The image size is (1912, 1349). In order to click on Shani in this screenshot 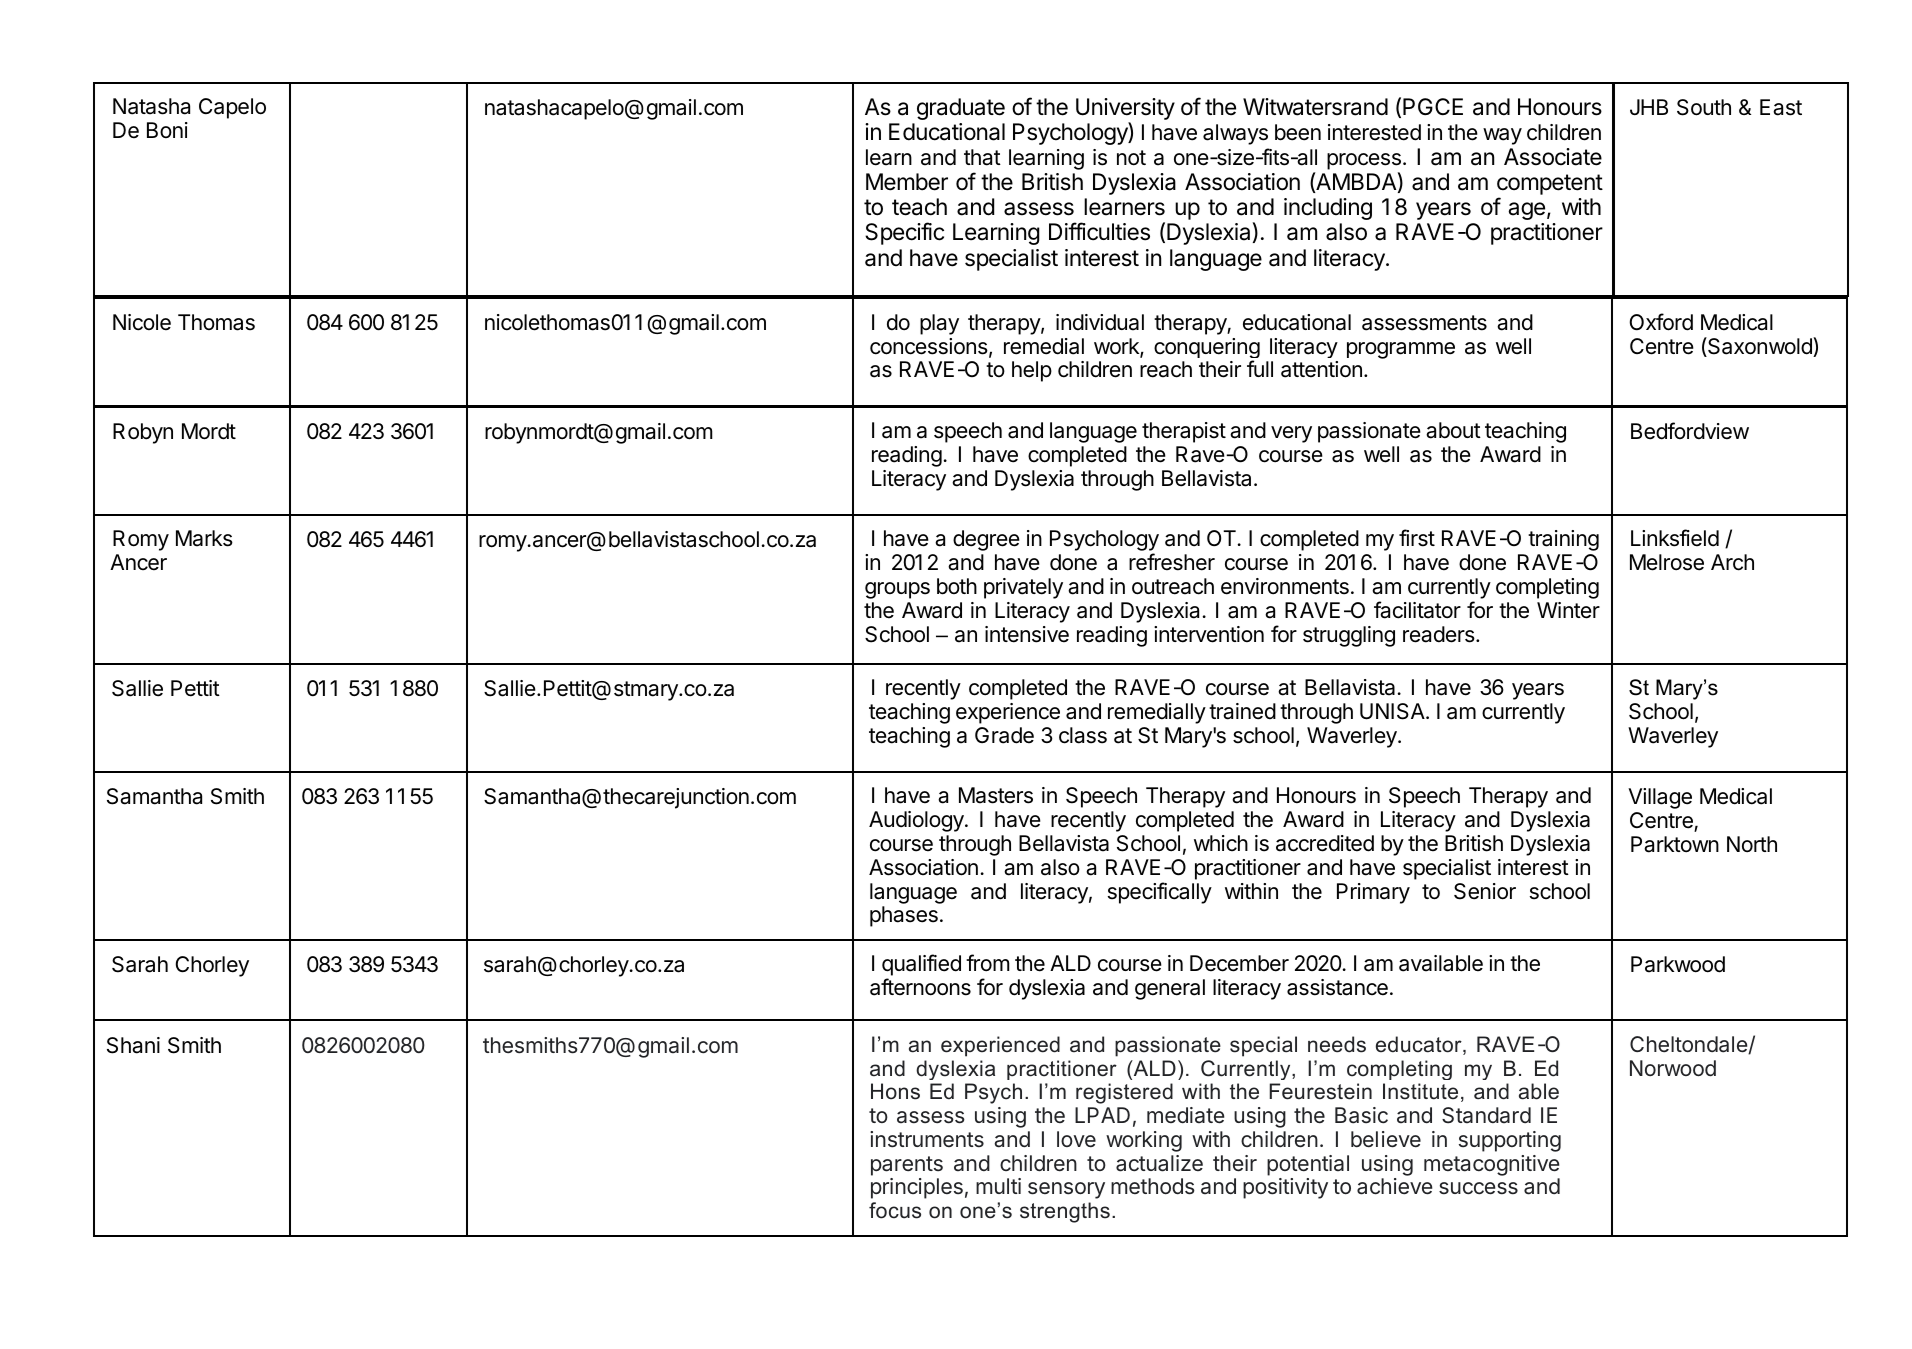, I will do `click(133, 1045)`.
